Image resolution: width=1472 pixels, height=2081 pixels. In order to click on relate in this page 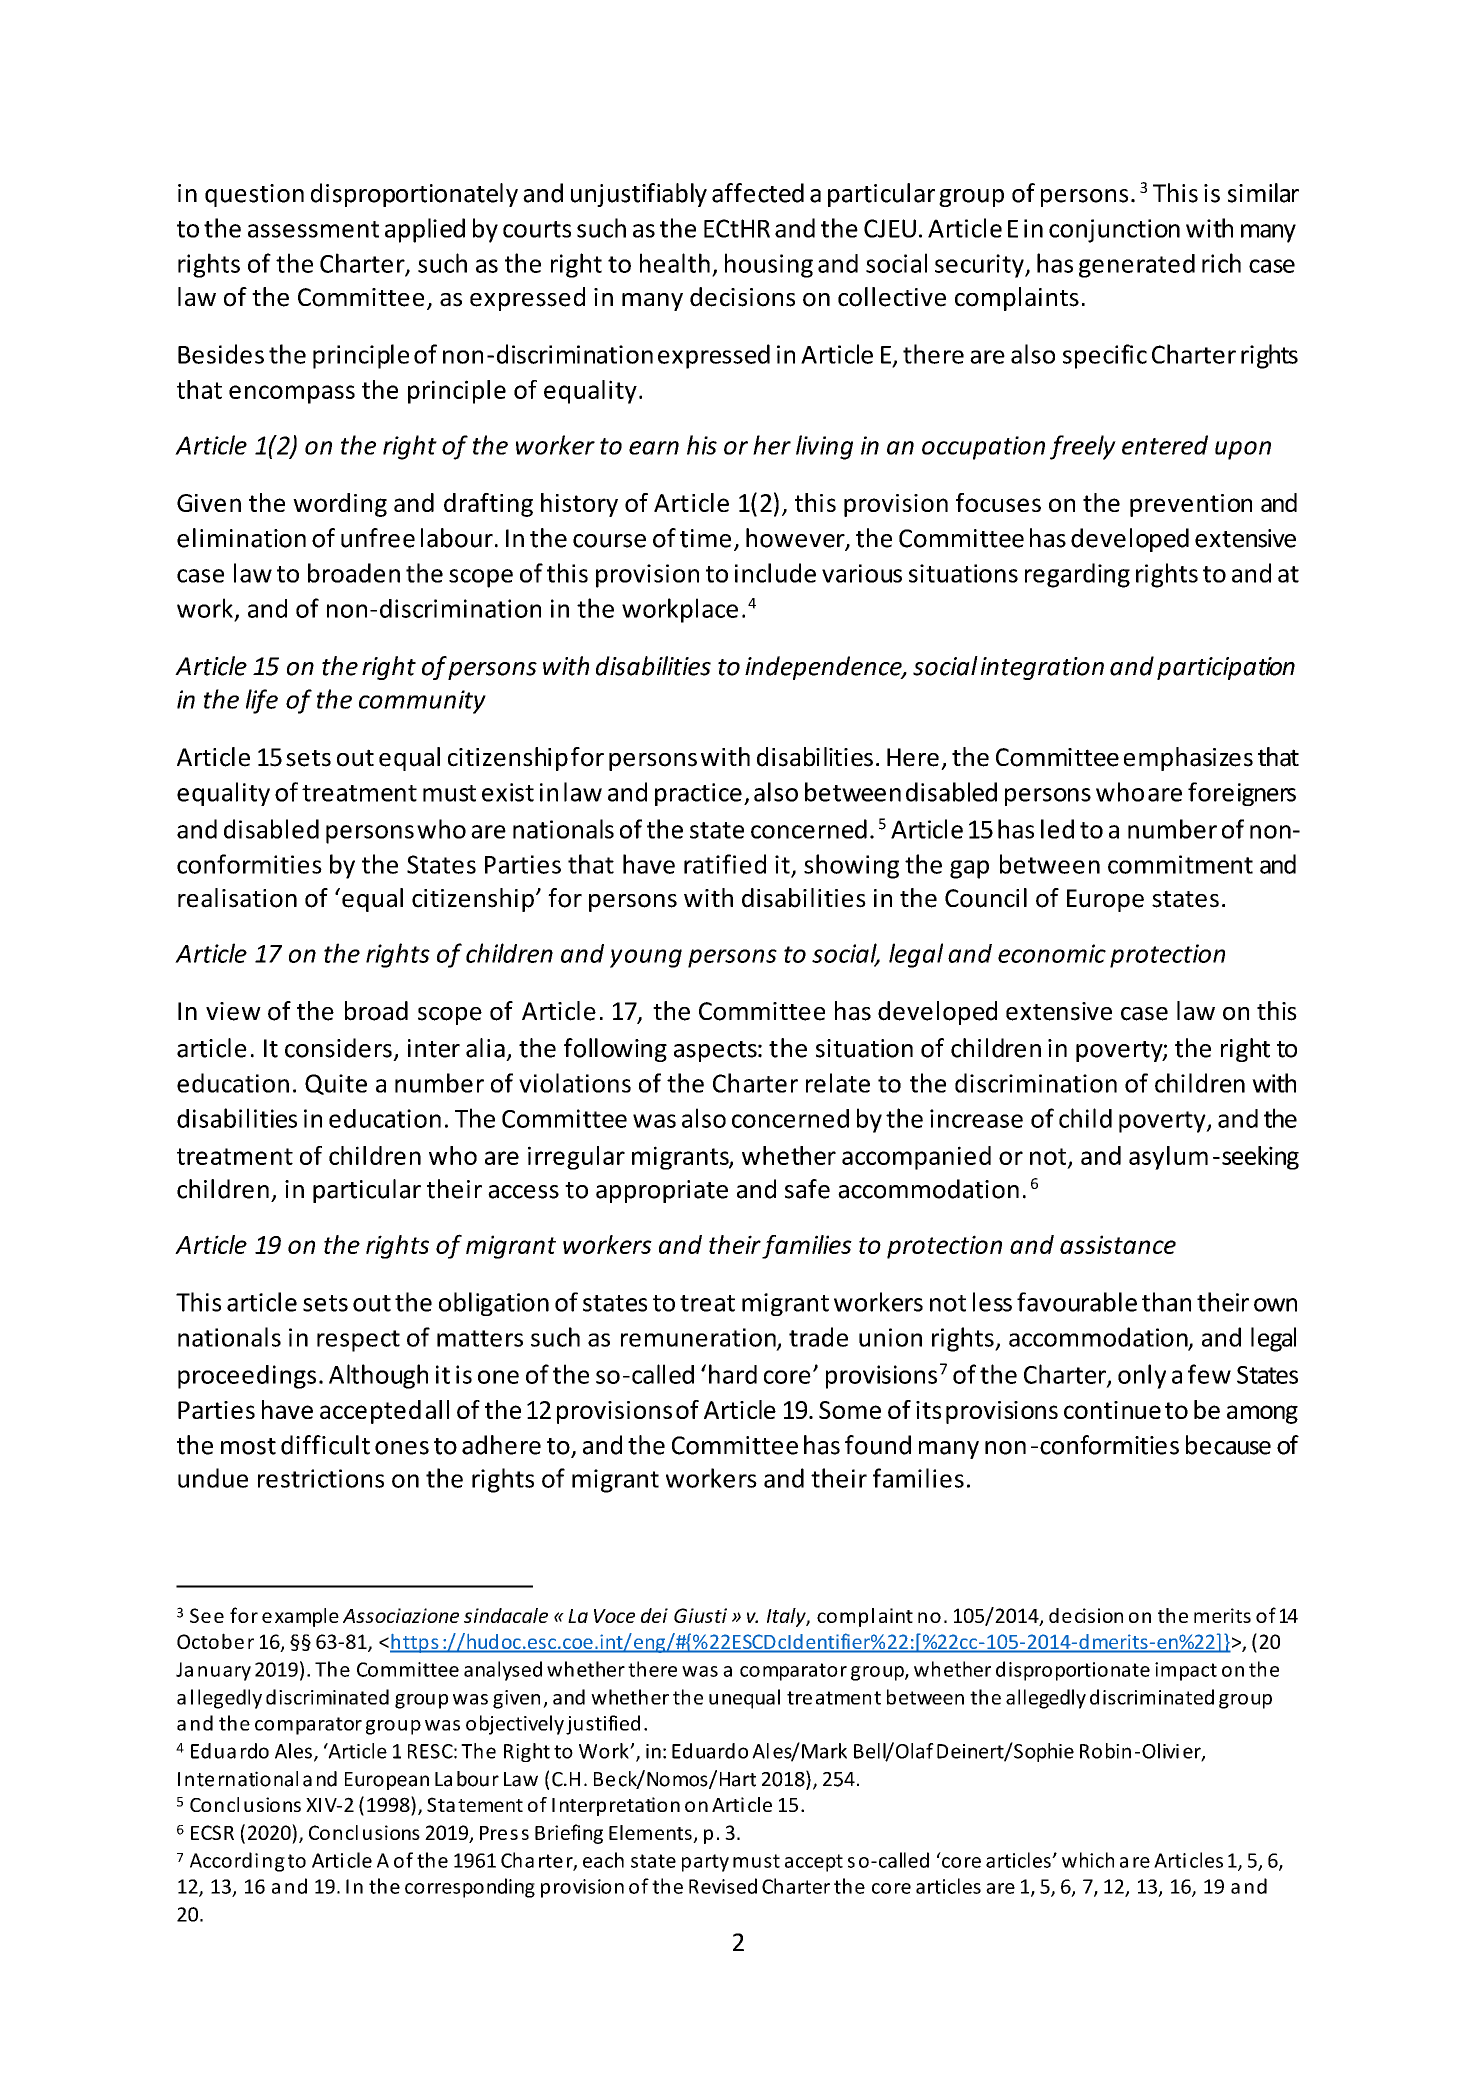, I will do `click(838, 1083)`.
